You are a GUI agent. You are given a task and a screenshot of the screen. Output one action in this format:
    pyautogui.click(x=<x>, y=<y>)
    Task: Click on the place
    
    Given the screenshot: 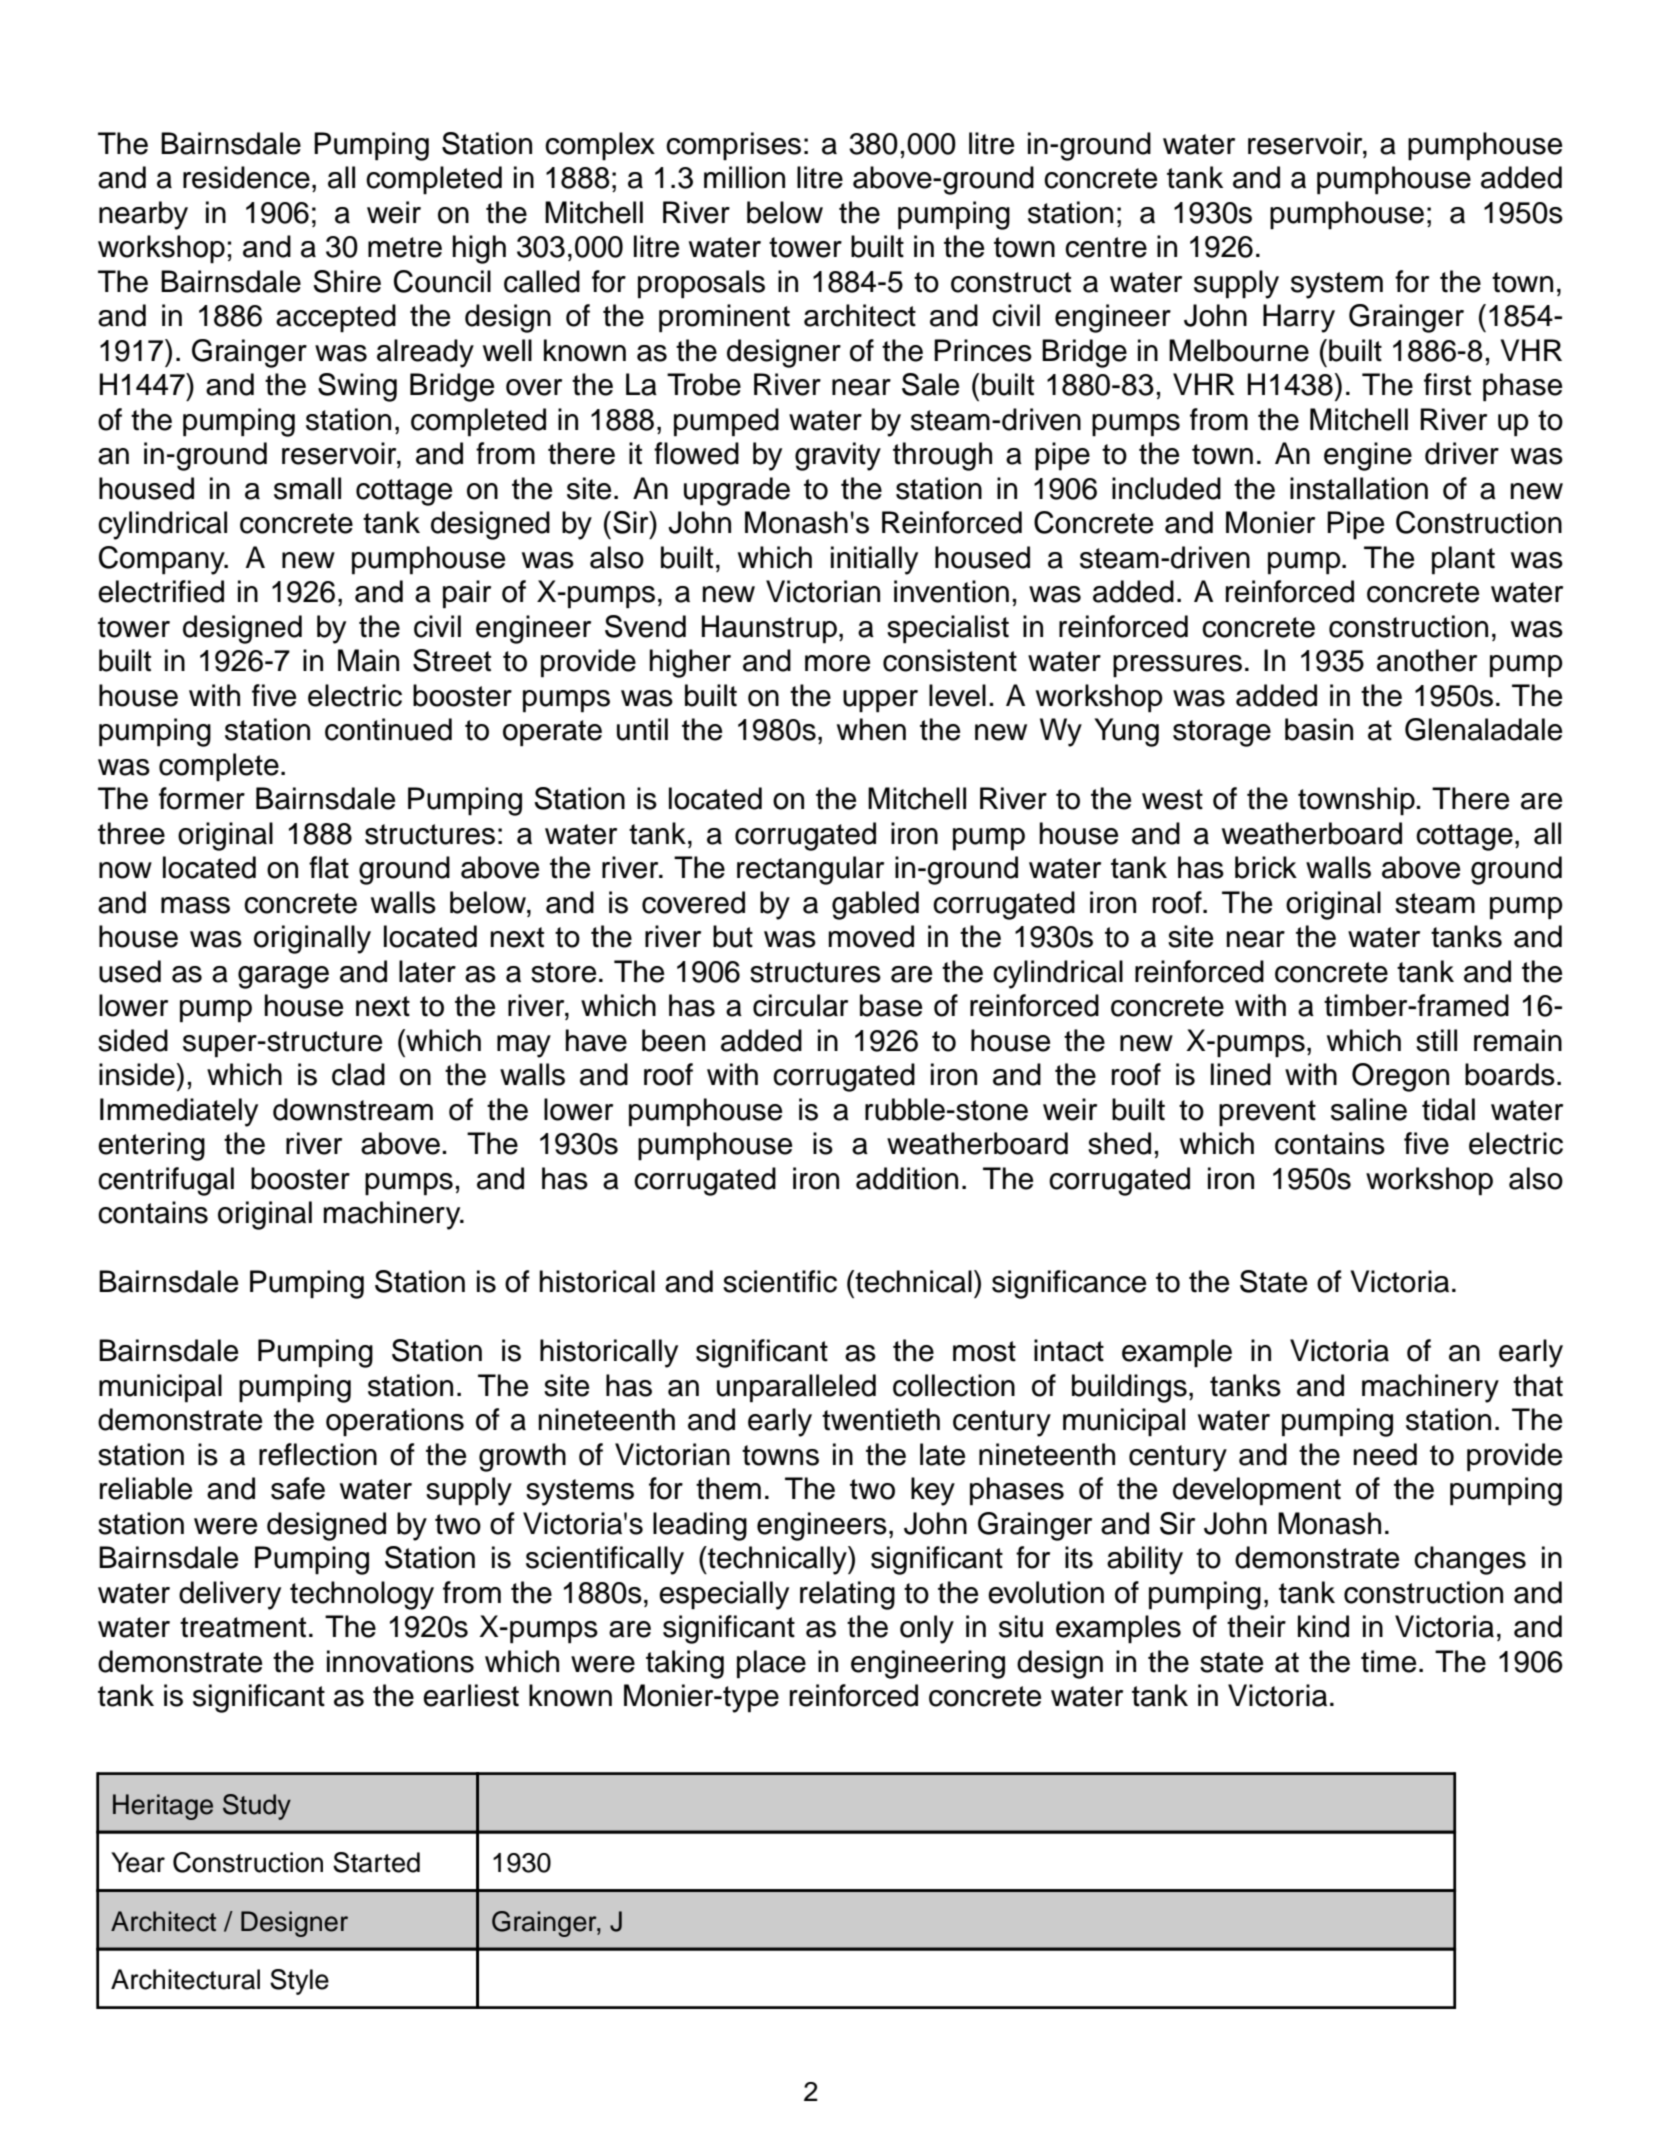 What is the action you would take?
    pyautogui.click(x=771, y=1664)
